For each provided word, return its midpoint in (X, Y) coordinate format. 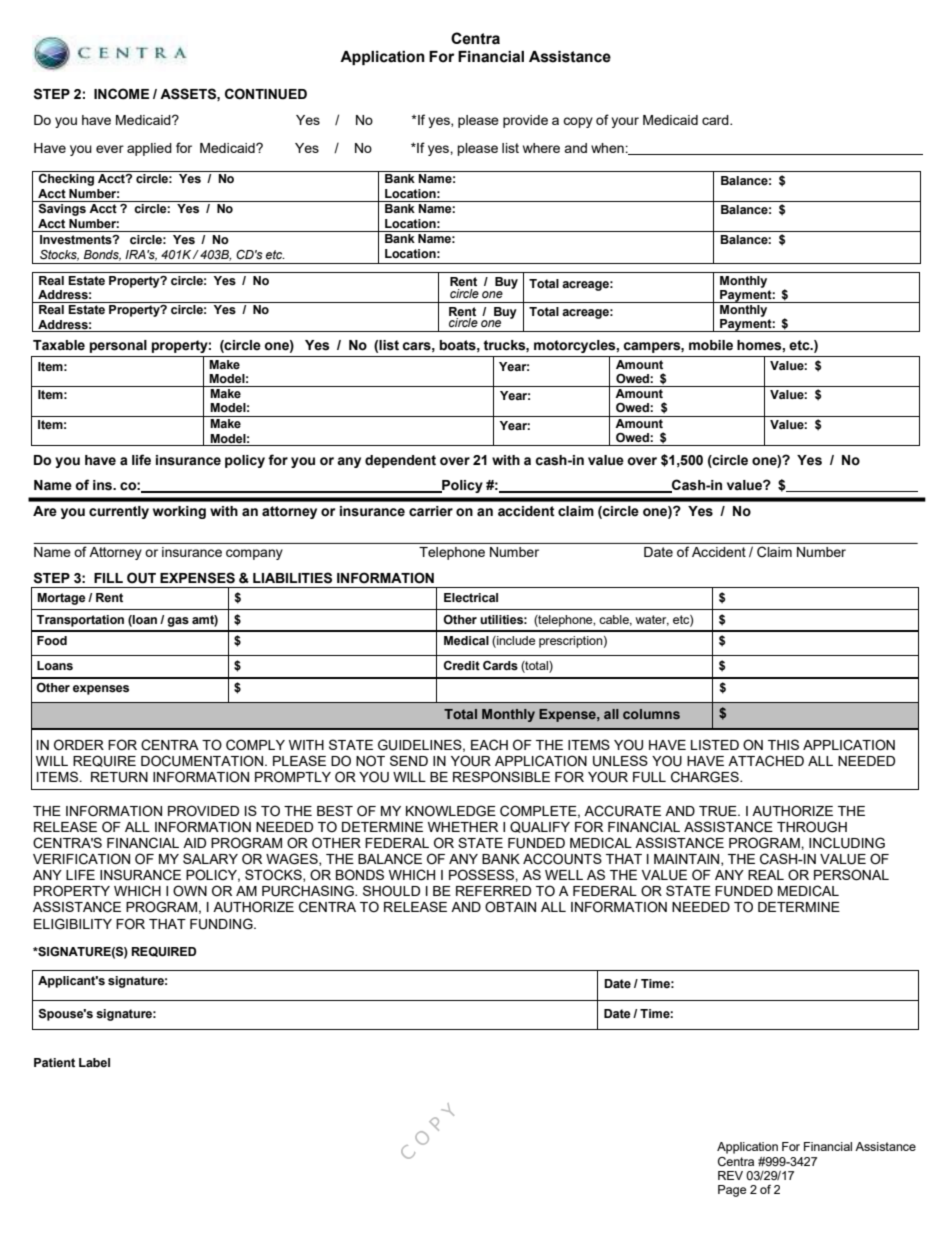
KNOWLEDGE (451, 811)
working (179, 512)
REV (730, 1175)
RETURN (119, 777)
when (608, 148)
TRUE (719, 811)
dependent (400, 461)
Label (94, 1062)
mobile (711, 345)
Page (732, 1191)
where (541, 148)
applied (149, 149)
